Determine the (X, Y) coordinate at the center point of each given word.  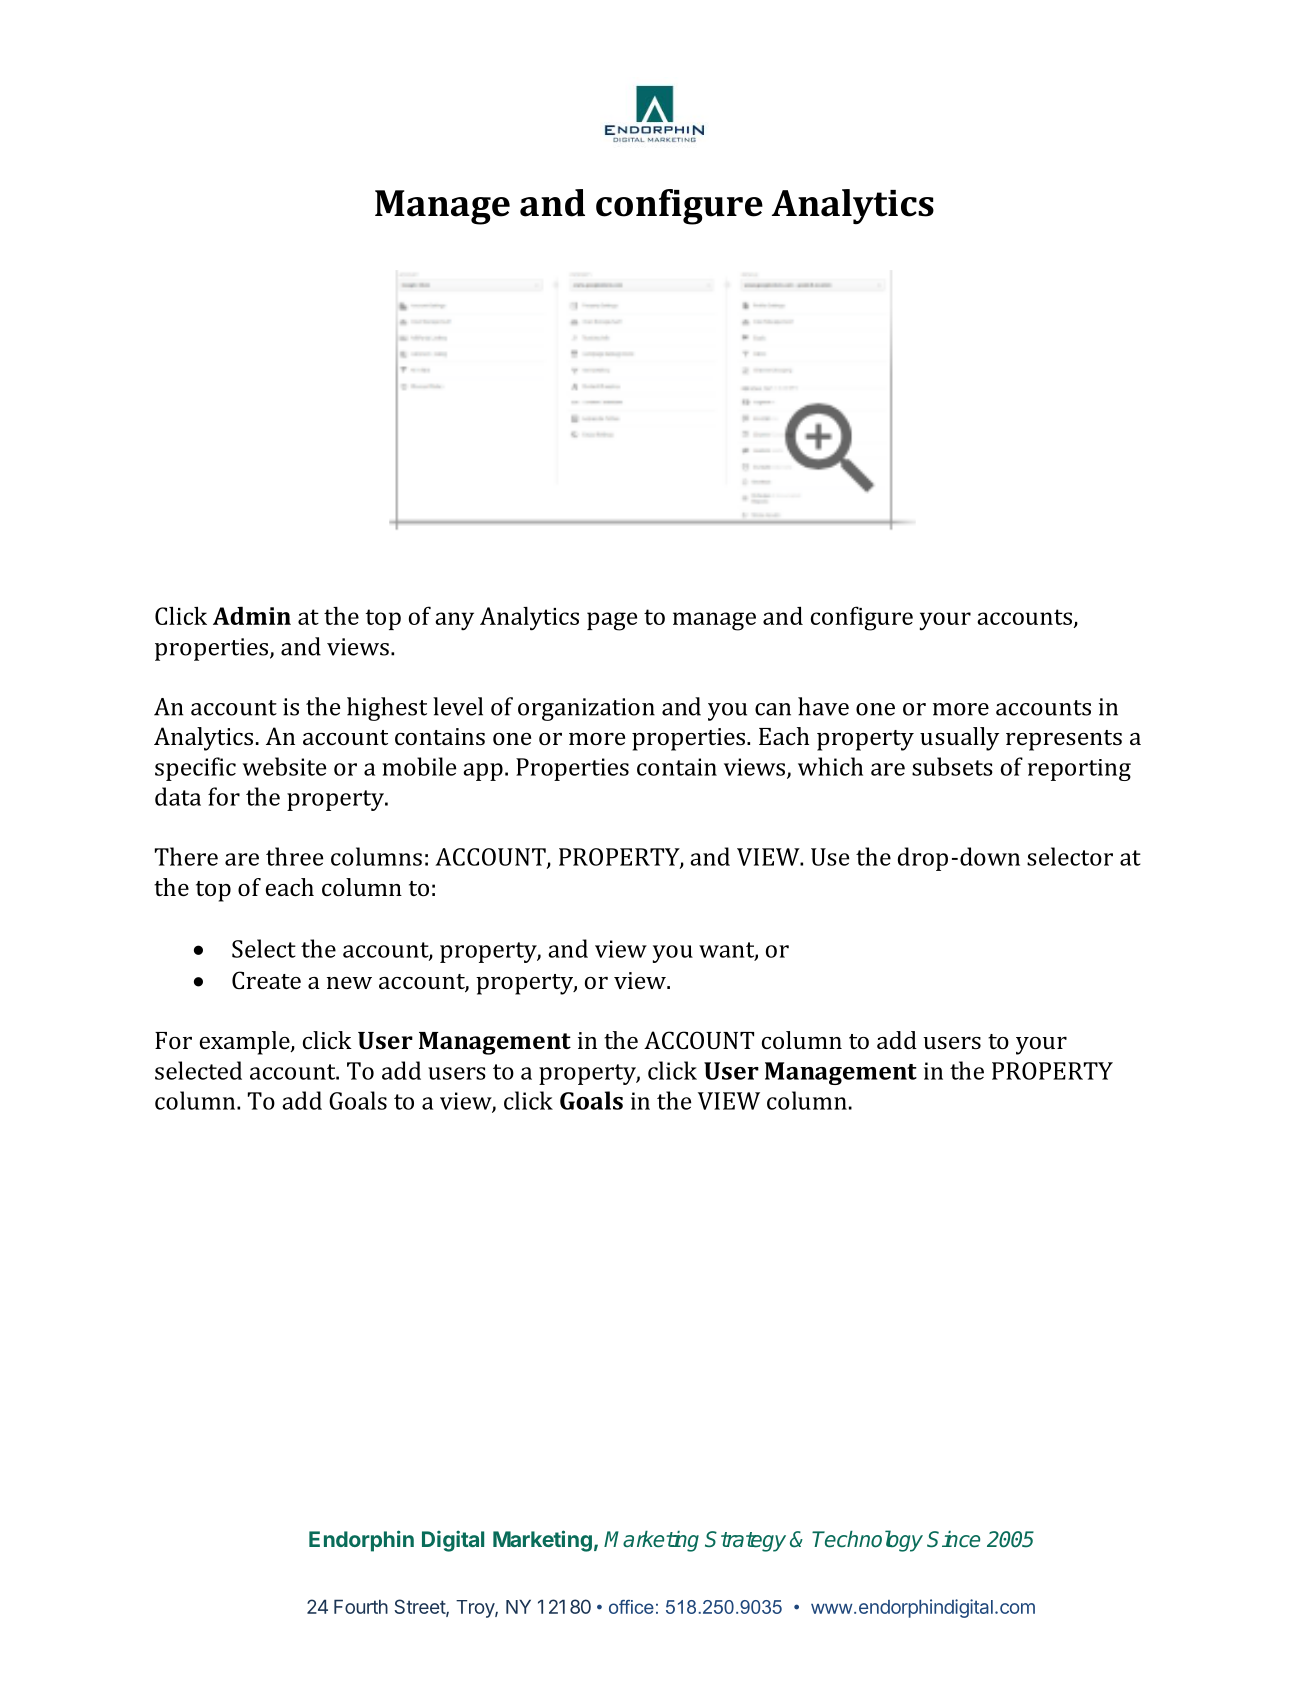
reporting (1079, 770)
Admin (252, 615)
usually (959, 739)
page (612, 621)
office (631, 1607)
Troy (476, 1609)
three (294, 856)
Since (953, 1539)
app (483, 772)
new (349, 983)
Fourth (361, 1606)
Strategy (745, 1541)
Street (420, 1608)
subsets (952, 766)
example (246, 1043)
